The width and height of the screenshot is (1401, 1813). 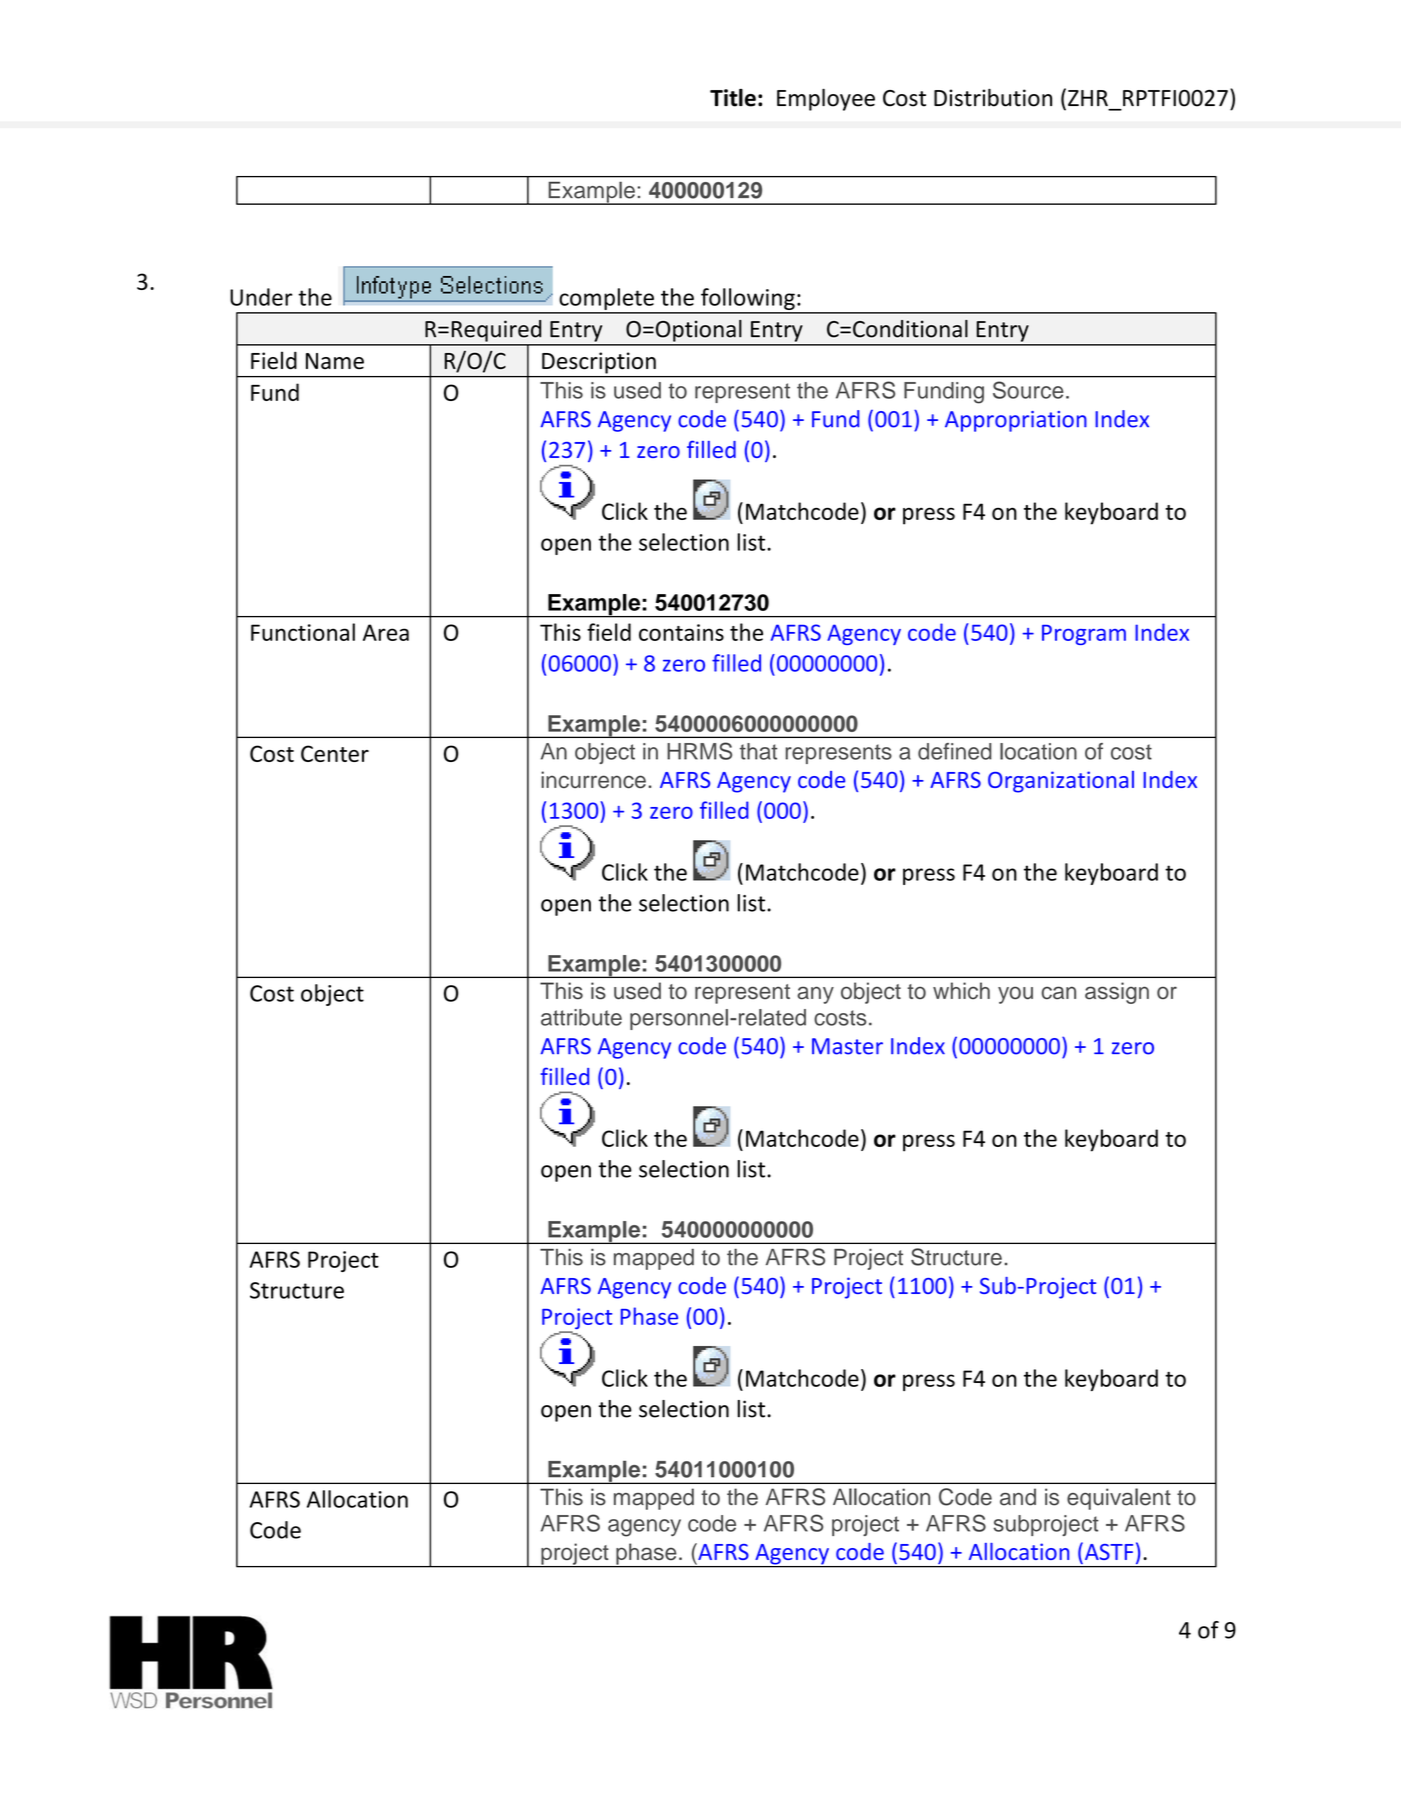 What do you see at coordinates (1018, 1497) in the screenshot?
I see `and` at bounding box center [1018, 1497].
